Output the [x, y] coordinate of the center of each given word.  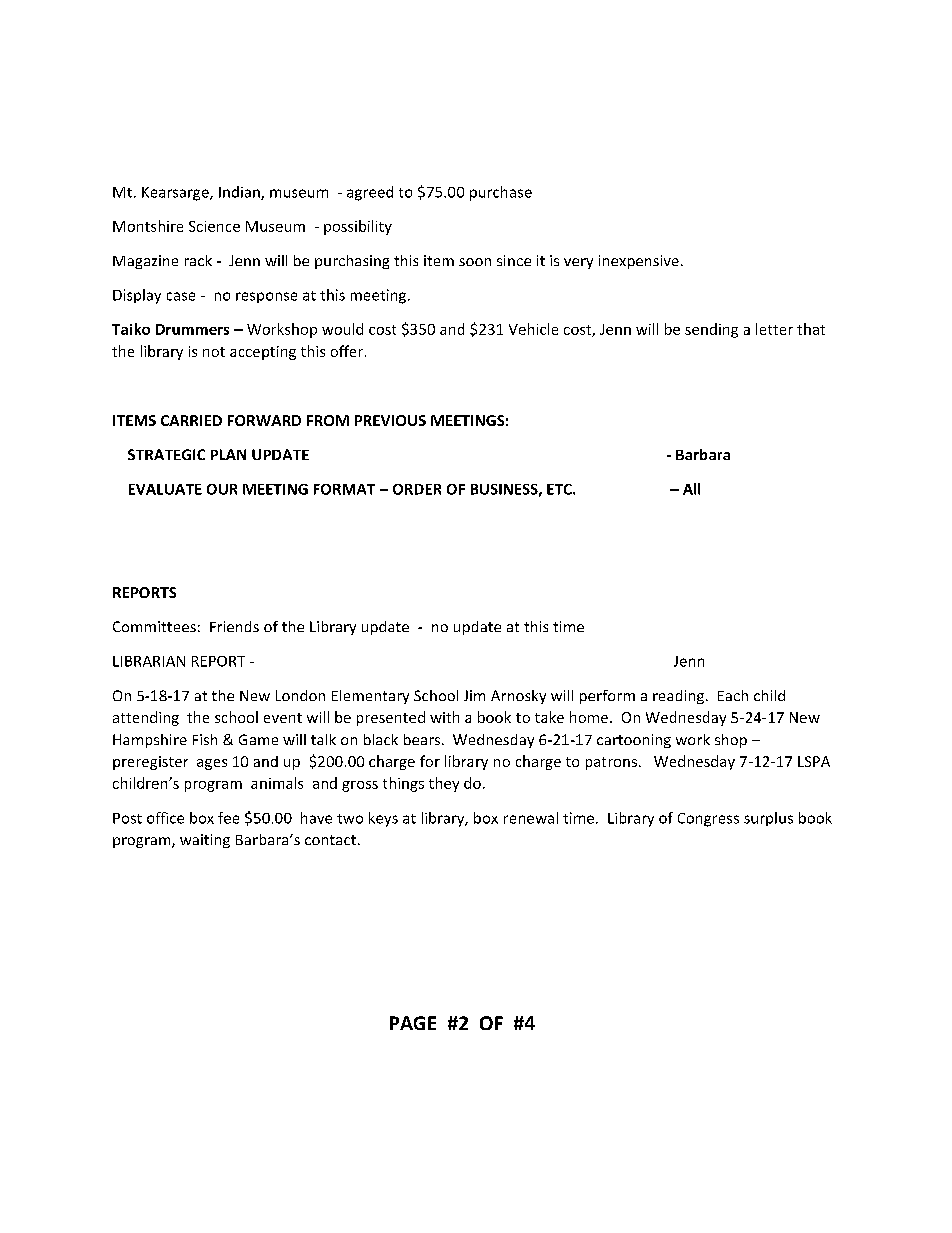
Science [214, 226]
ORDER [417, 489]
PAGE [413, 1023]
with [444, 717]
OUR [222, 489]
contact [330, 840]
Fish [205, 739]
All [691, 489]
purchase [501, 193]
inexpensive [639, 262]
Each [733, 695]
